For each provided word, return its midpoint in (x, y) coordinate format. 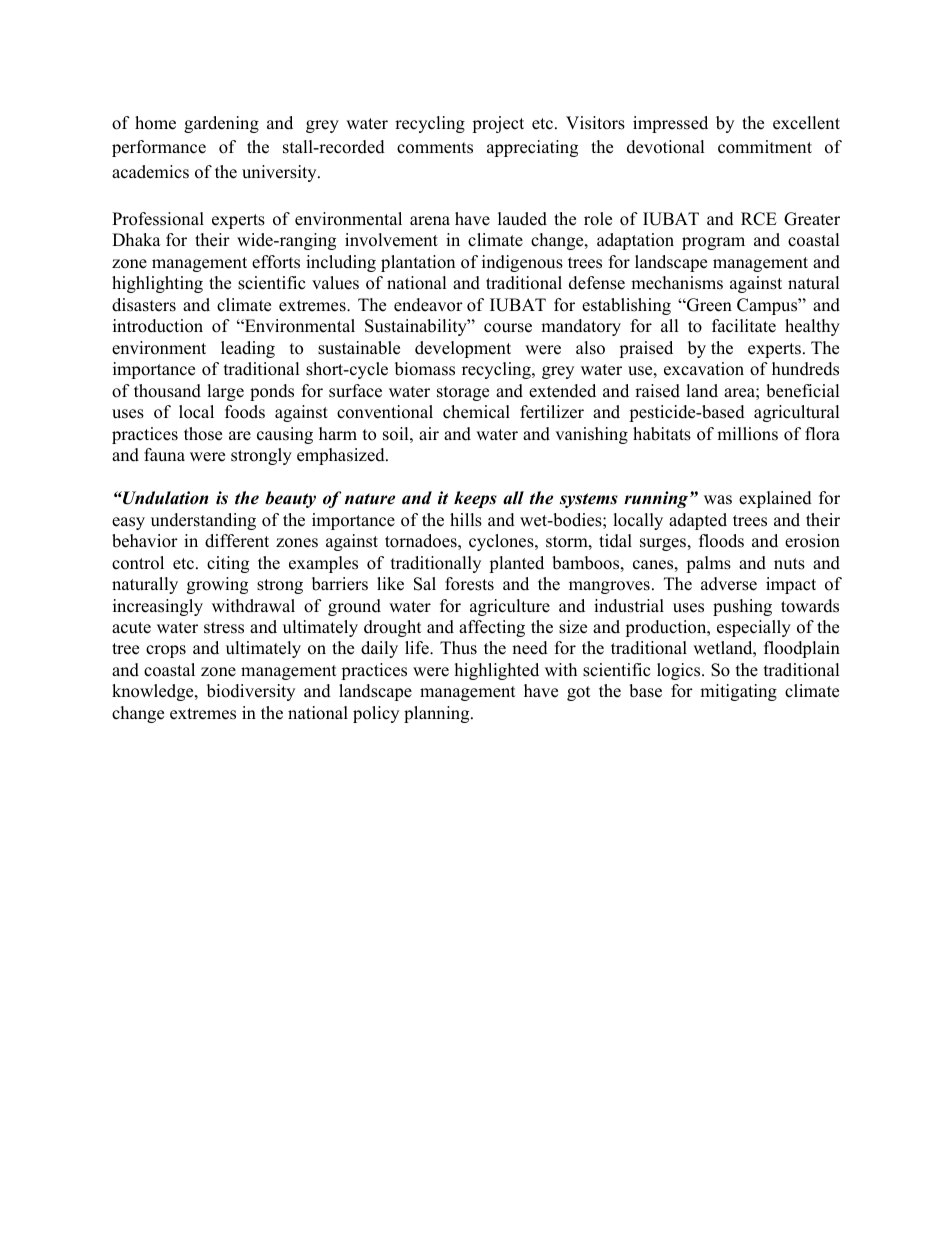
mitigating (738, 692)
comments (435, 148)
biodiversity (251, 692)
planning (438, 714)
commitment (765, 147)
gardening (221, 124)
